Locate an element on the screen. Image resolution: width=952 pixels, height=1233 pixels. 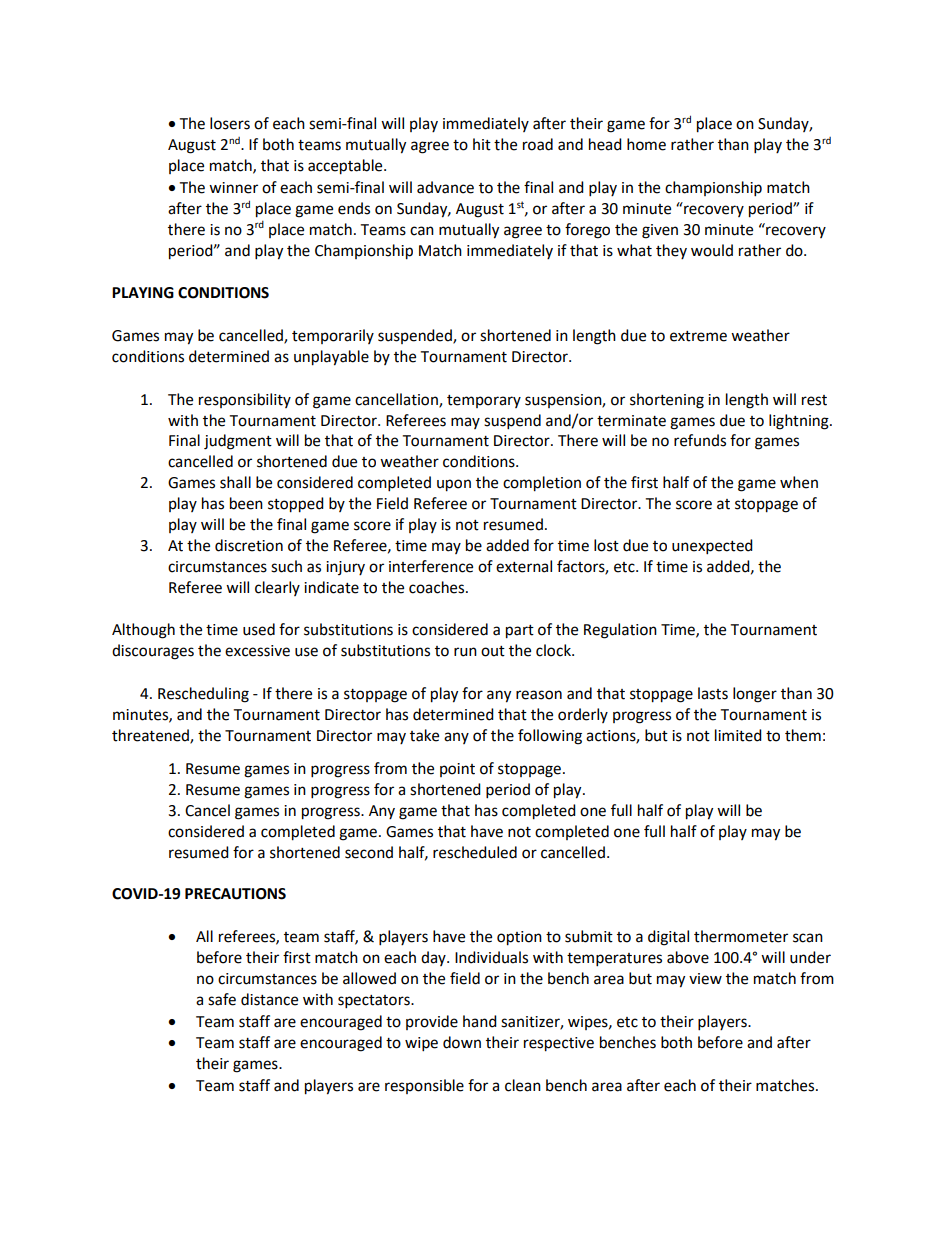
losers is located at coordinates (230, 123).
